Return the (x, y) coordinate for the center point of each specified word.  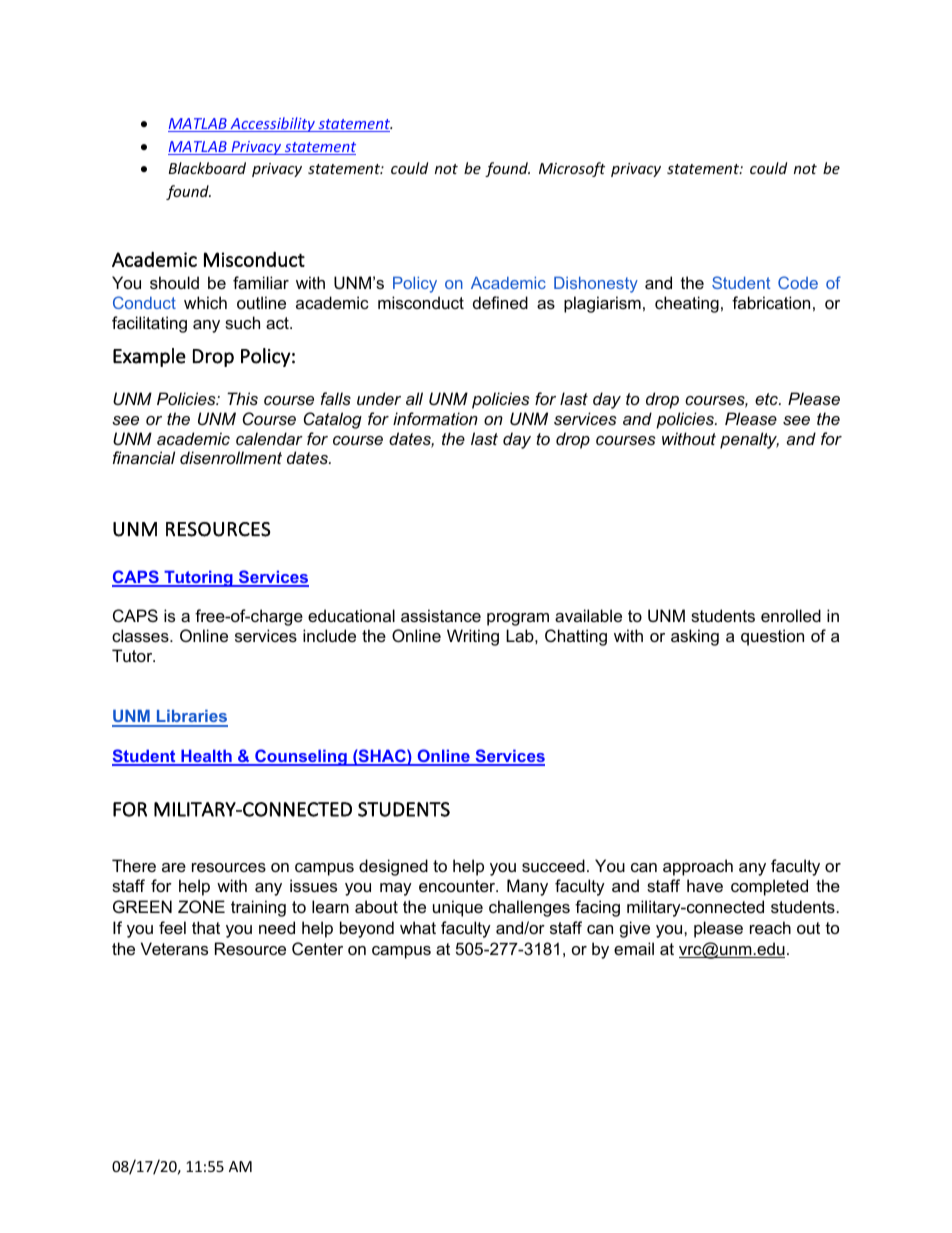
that (206, 927)
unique (458, 908)
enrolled (791, 615)
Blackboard (207, 168)
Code (798, 282)
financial (144, 457)
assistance (441, 615)
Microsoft (572, 169)
